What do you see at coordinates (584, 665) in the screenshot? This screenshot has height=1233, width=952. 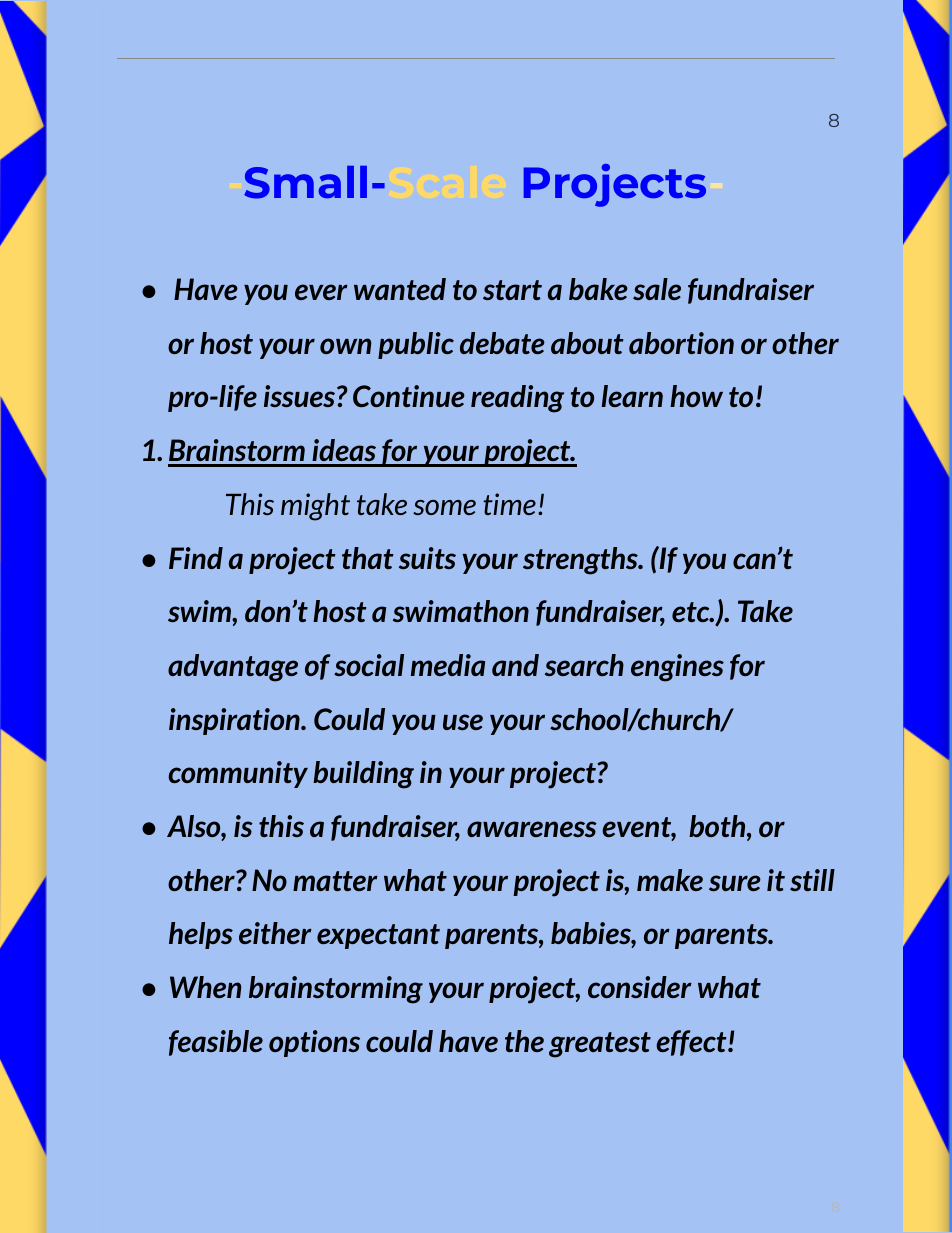 I see `search` at bounding box center [584, 665].
